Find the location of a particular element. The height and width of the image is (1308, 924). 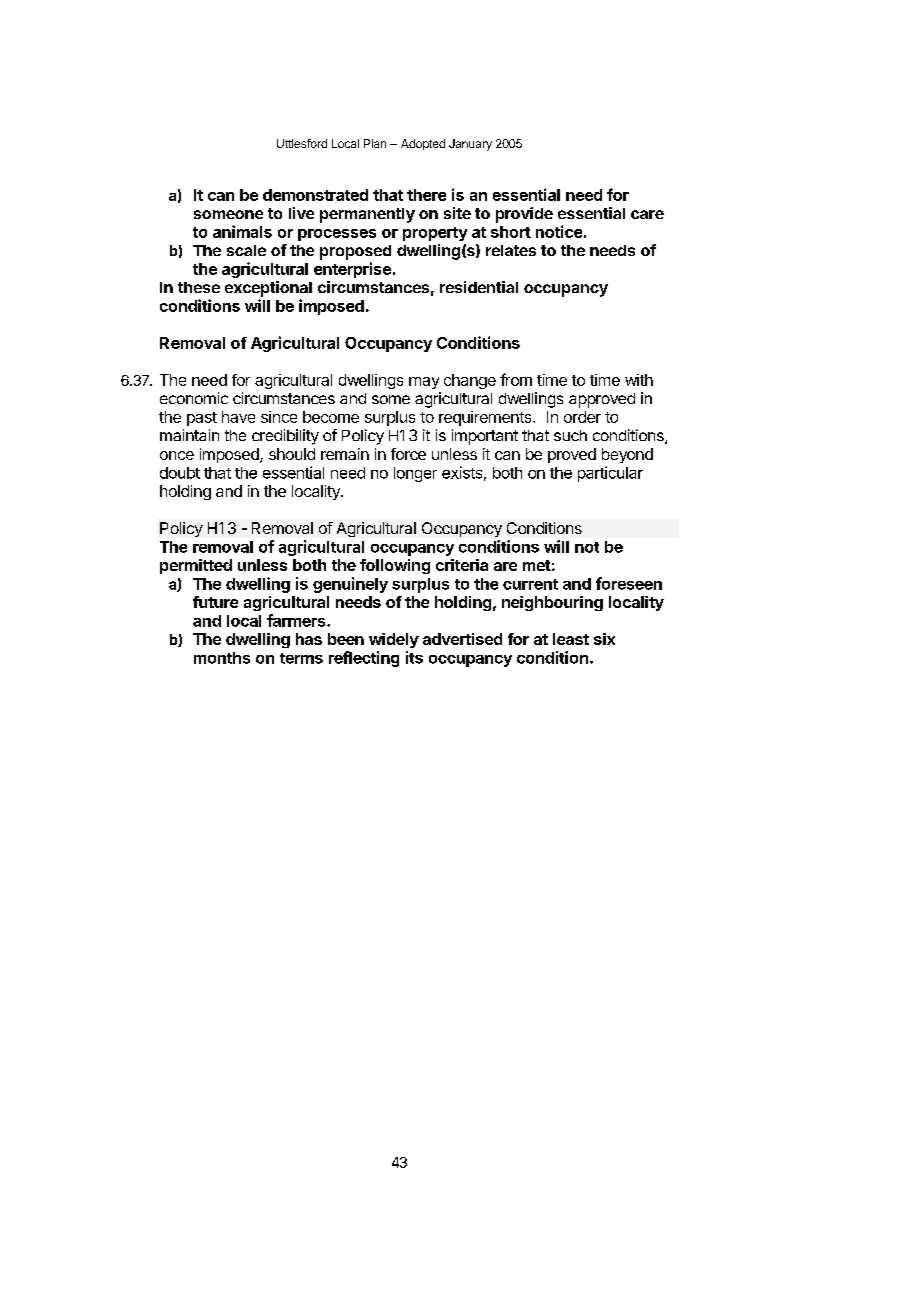

widely is located at coordinates (394, 640).
